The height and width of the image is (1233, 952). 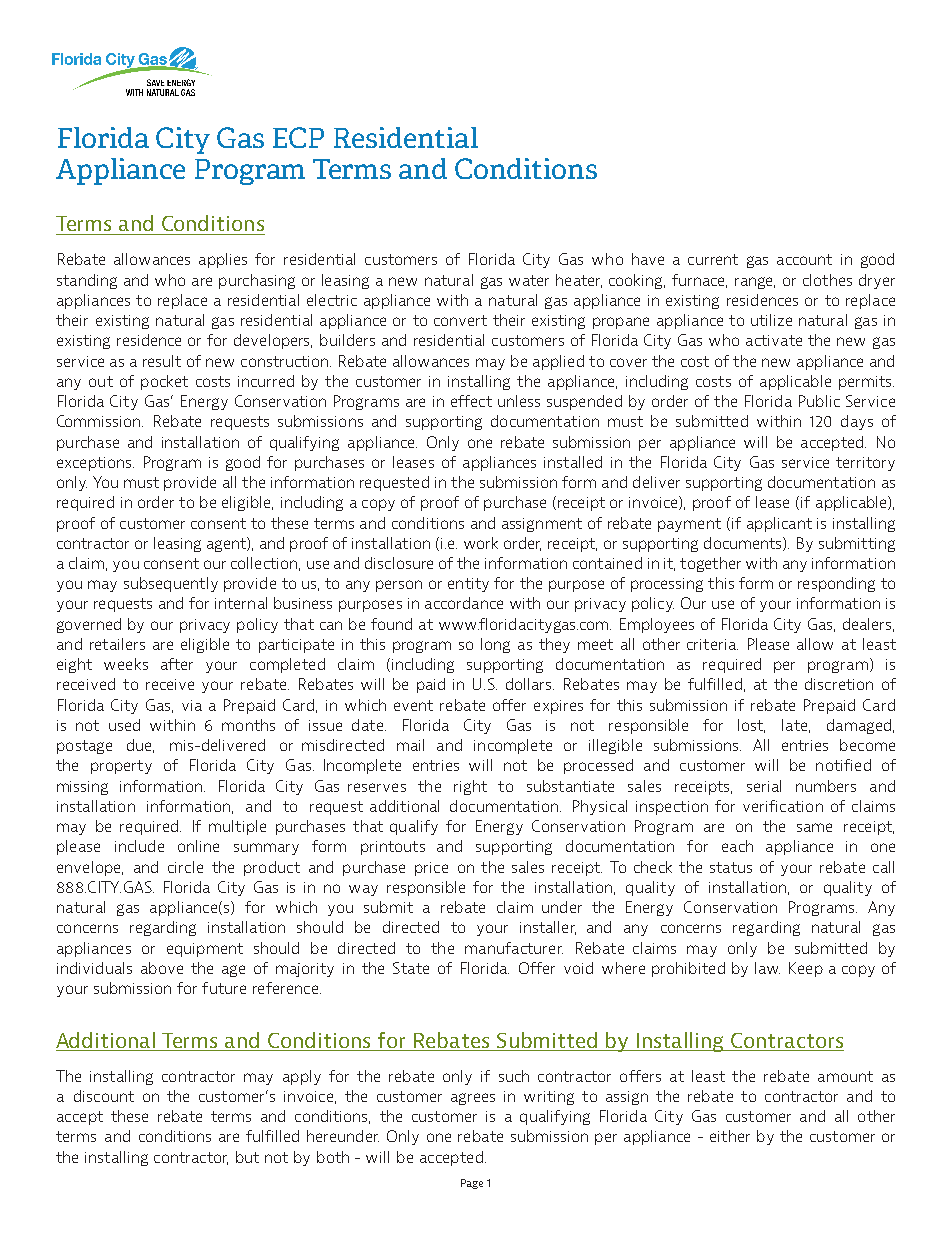 I want to click on same, so click(x=814, y=827).
